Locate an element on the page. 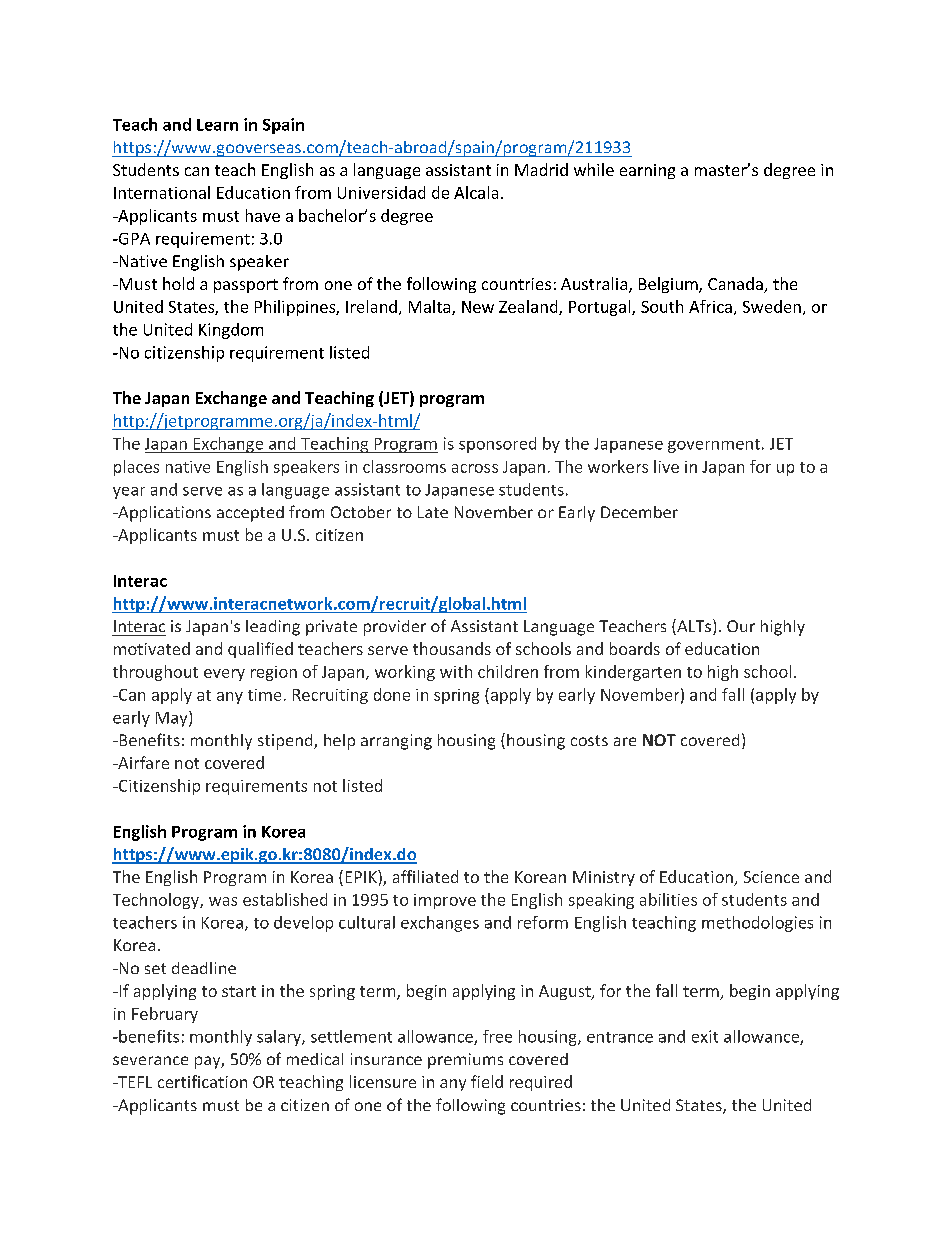 This image has width=952, height=1233. Our is located at coordinates (741, 626).
